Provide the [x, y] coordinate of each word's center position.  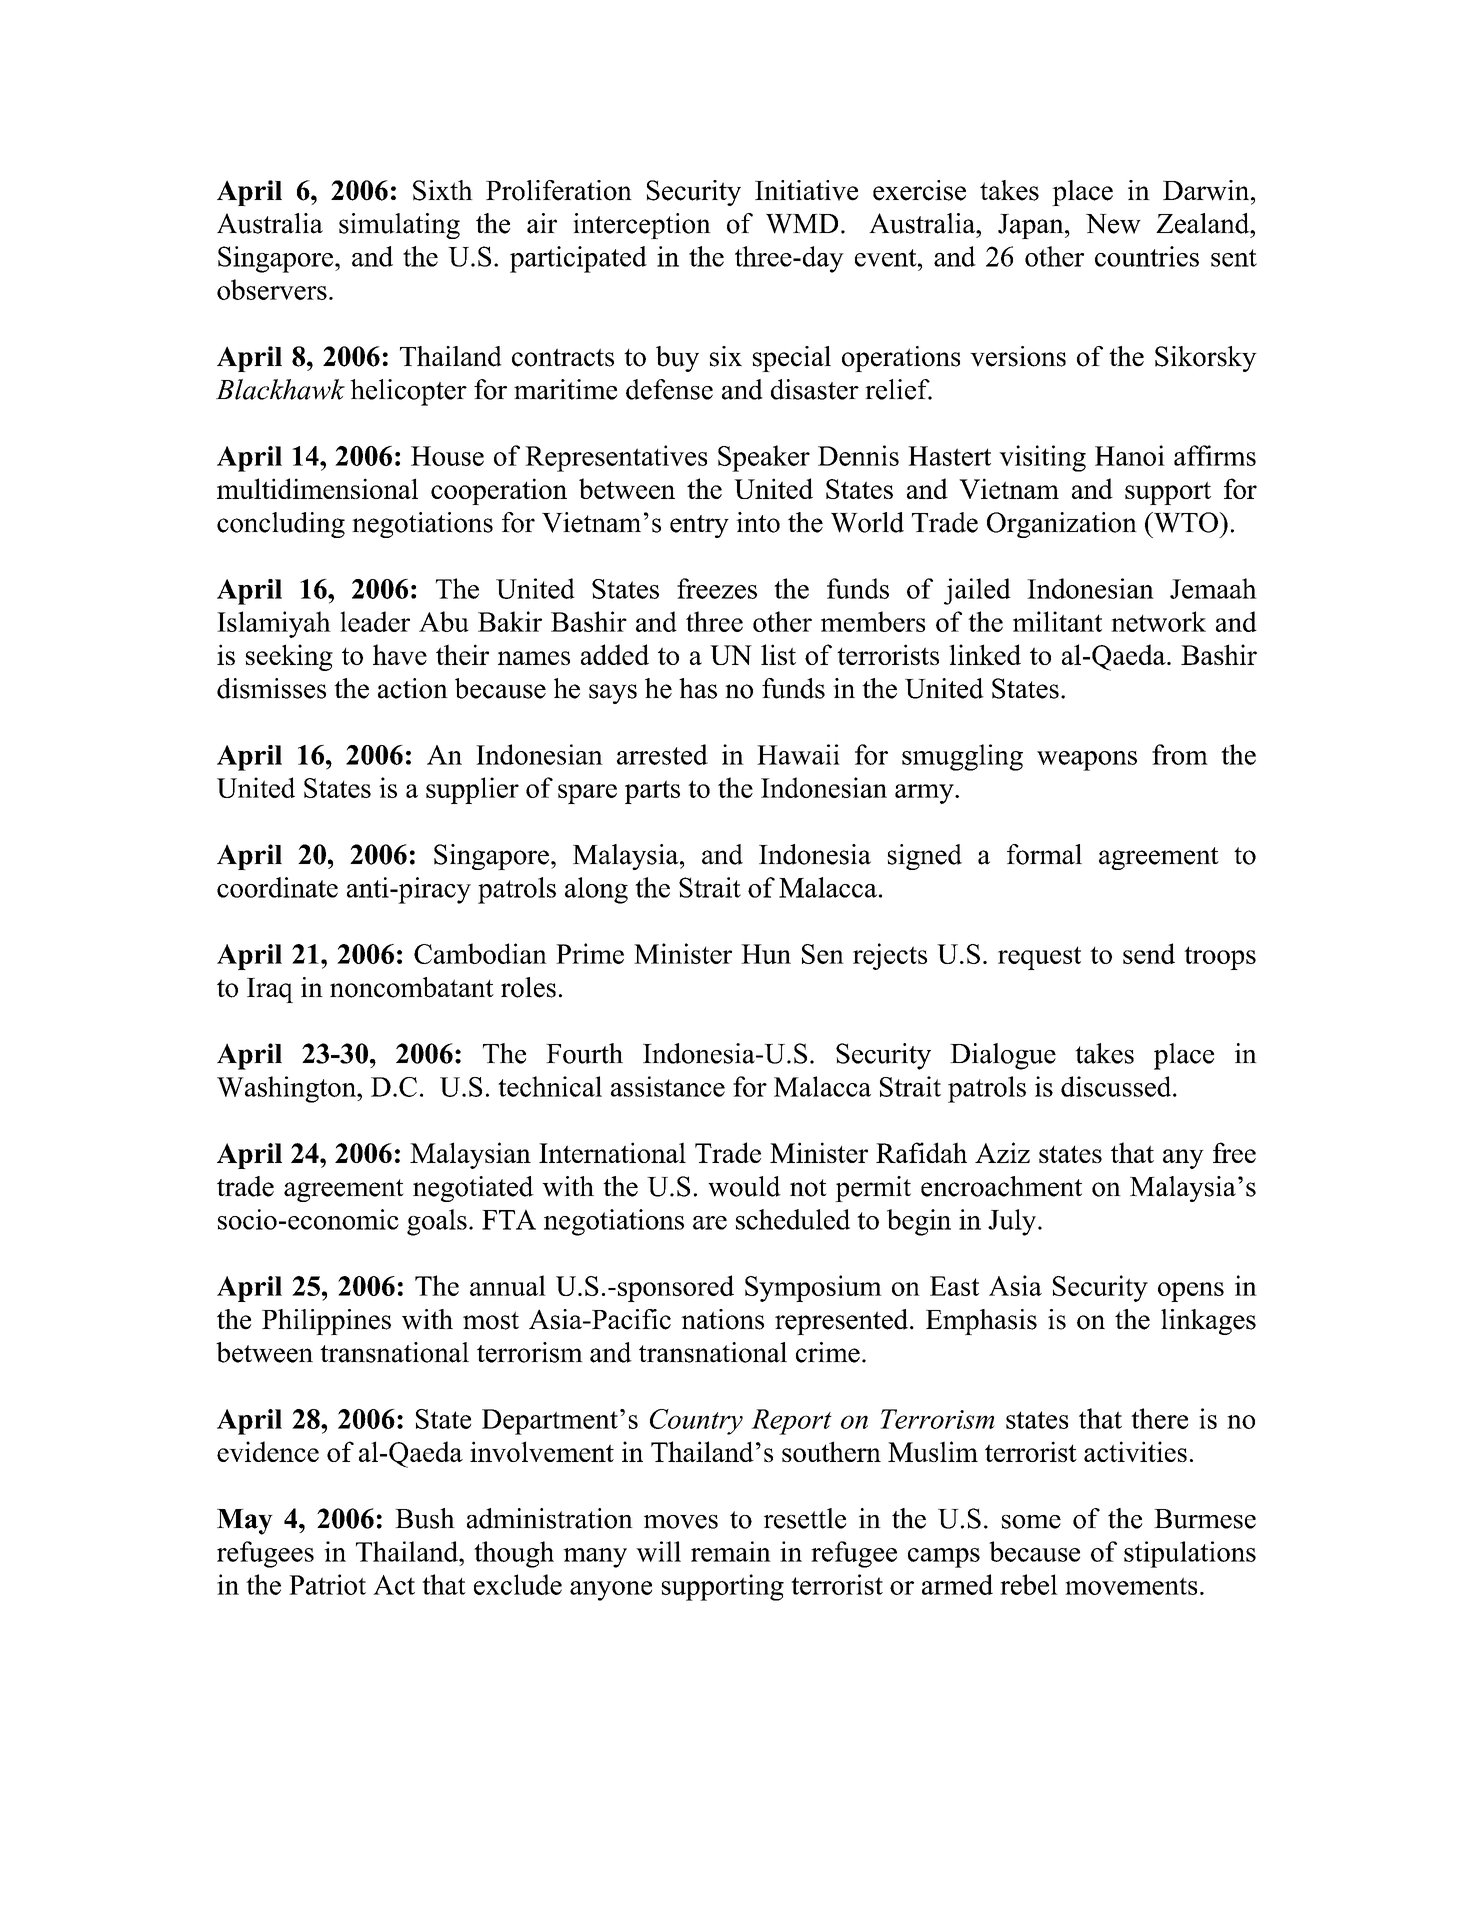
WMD [802, 224]
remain [731, 1551]
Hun [766, 954]
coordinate [277, 887]
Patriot [327, 1584]
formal [1044, 854]
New [1113, 224]
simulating [399, 226]
